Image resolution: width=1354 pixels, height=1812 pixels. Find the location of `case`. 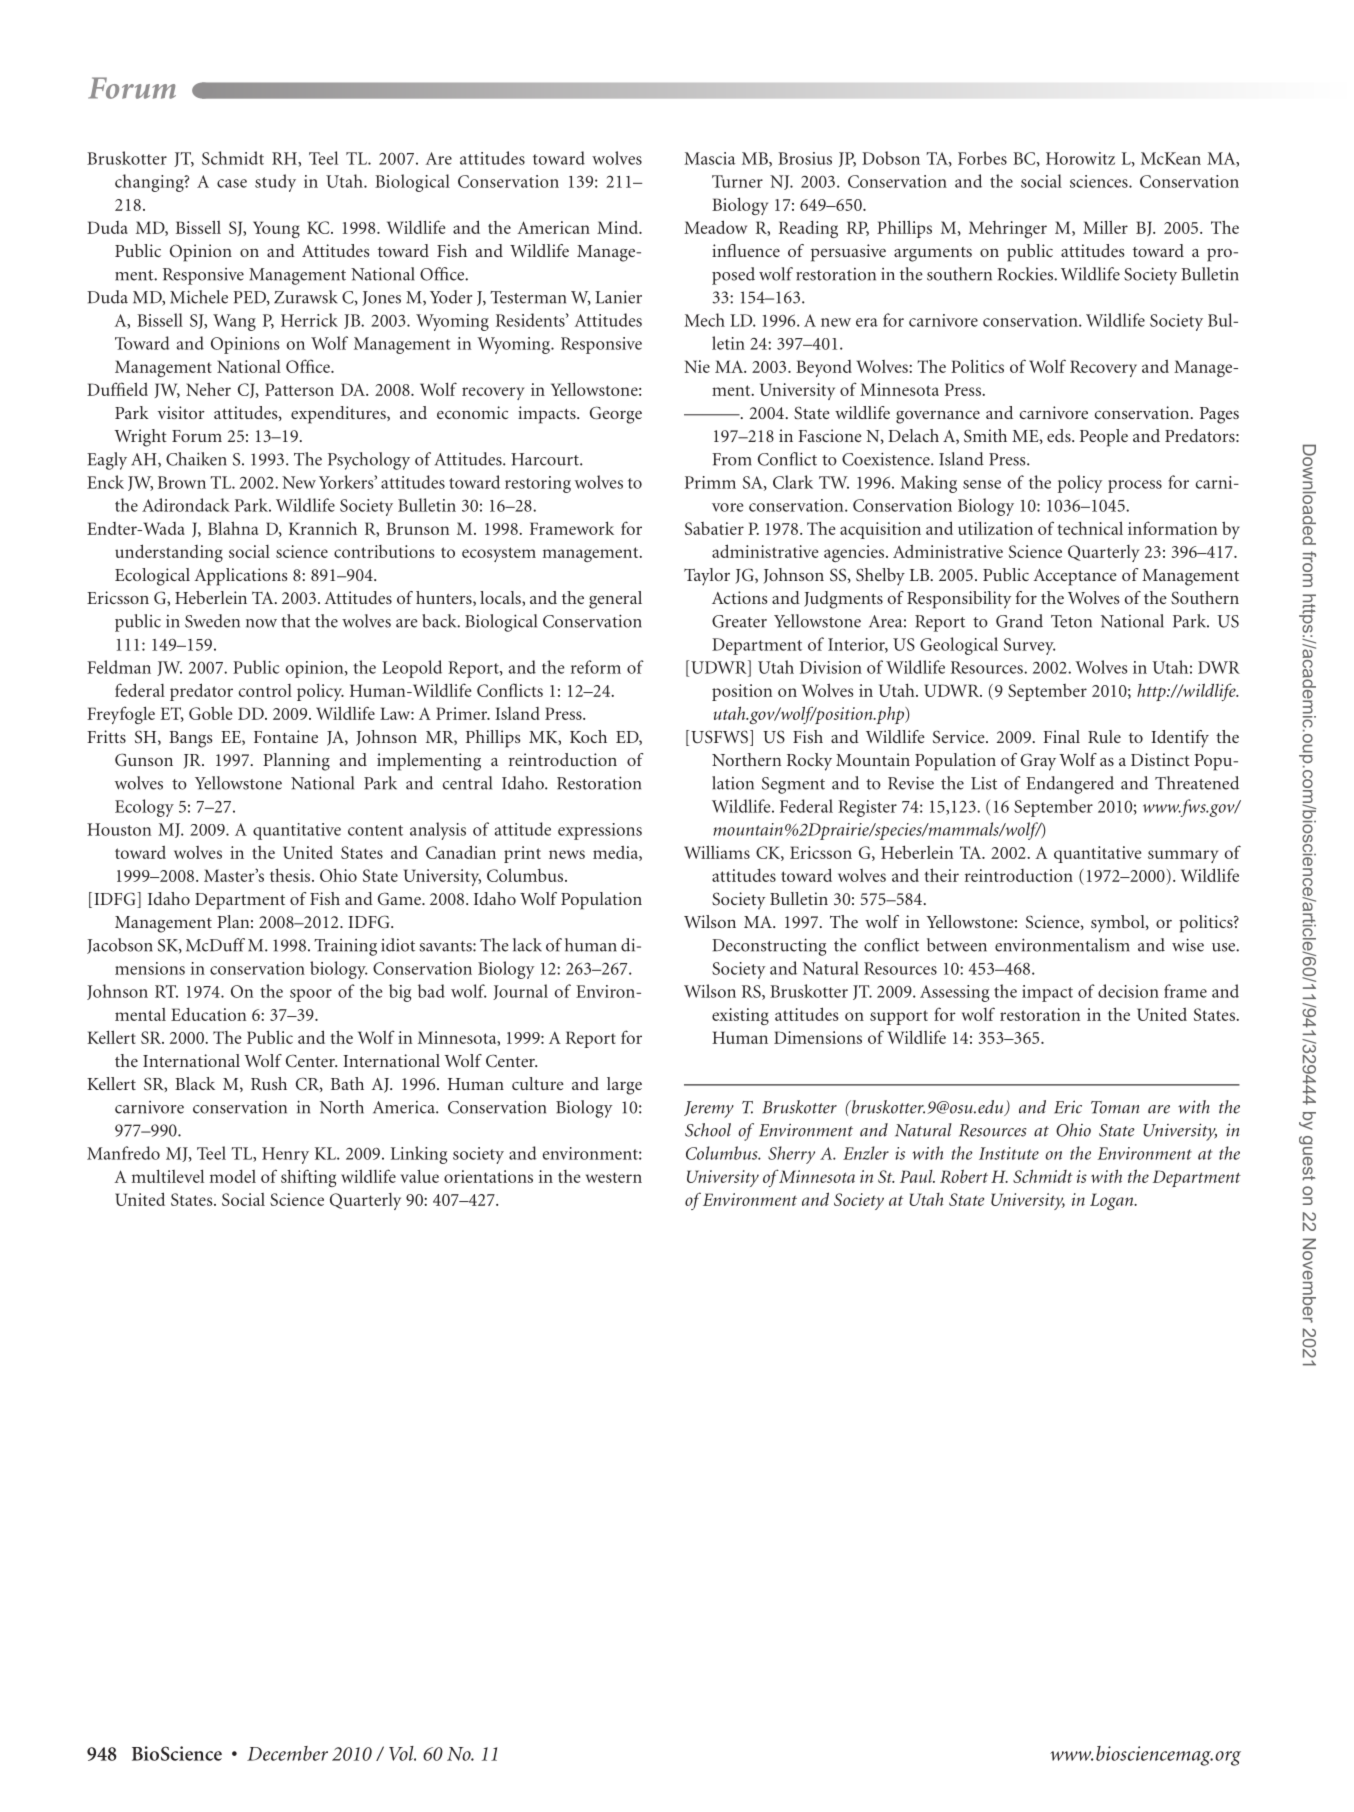

case is located at coordinates (232, 183).
